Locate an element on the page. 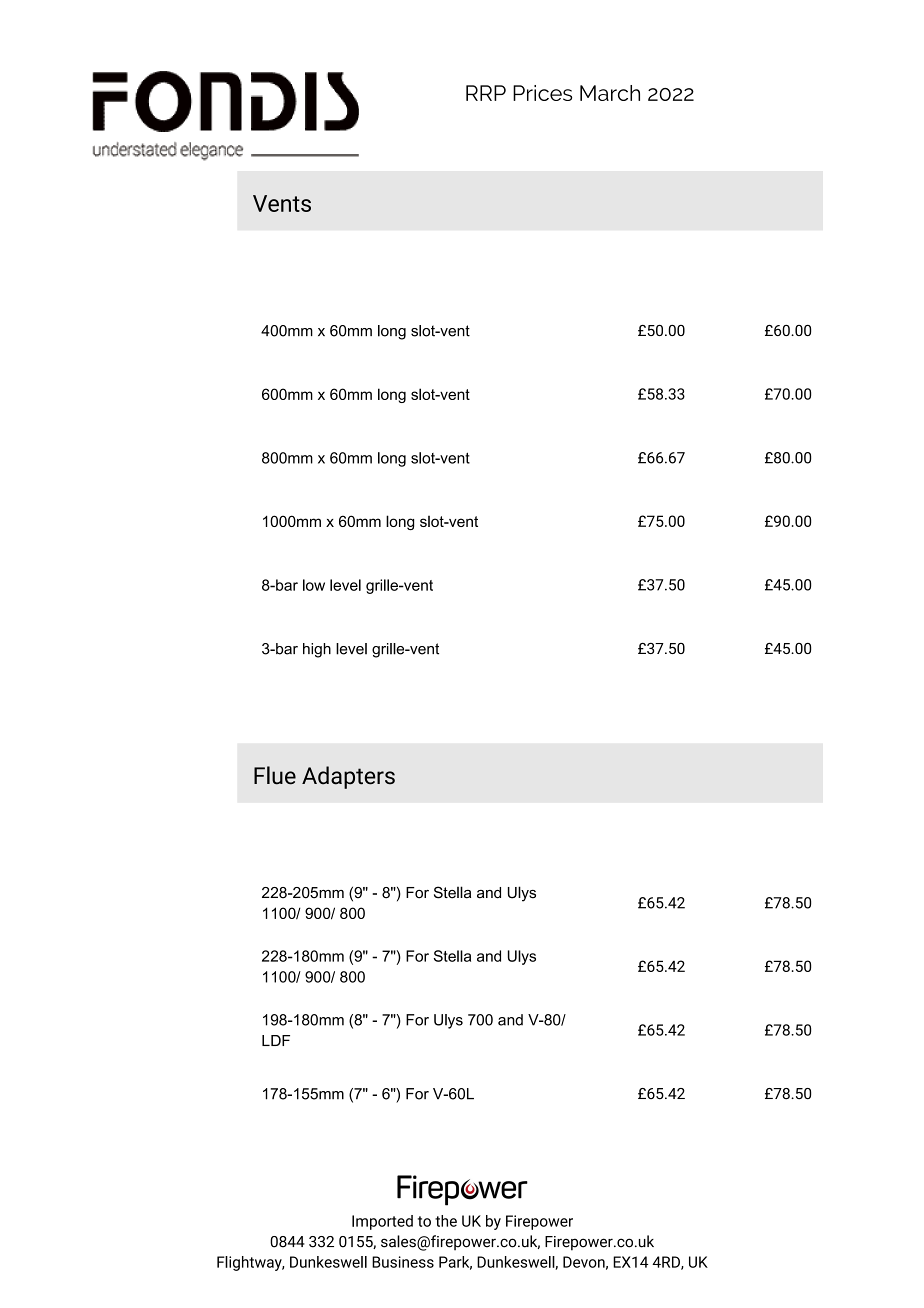 This image has height=1308, width=924. the is located at coordinates (446, 1221).
